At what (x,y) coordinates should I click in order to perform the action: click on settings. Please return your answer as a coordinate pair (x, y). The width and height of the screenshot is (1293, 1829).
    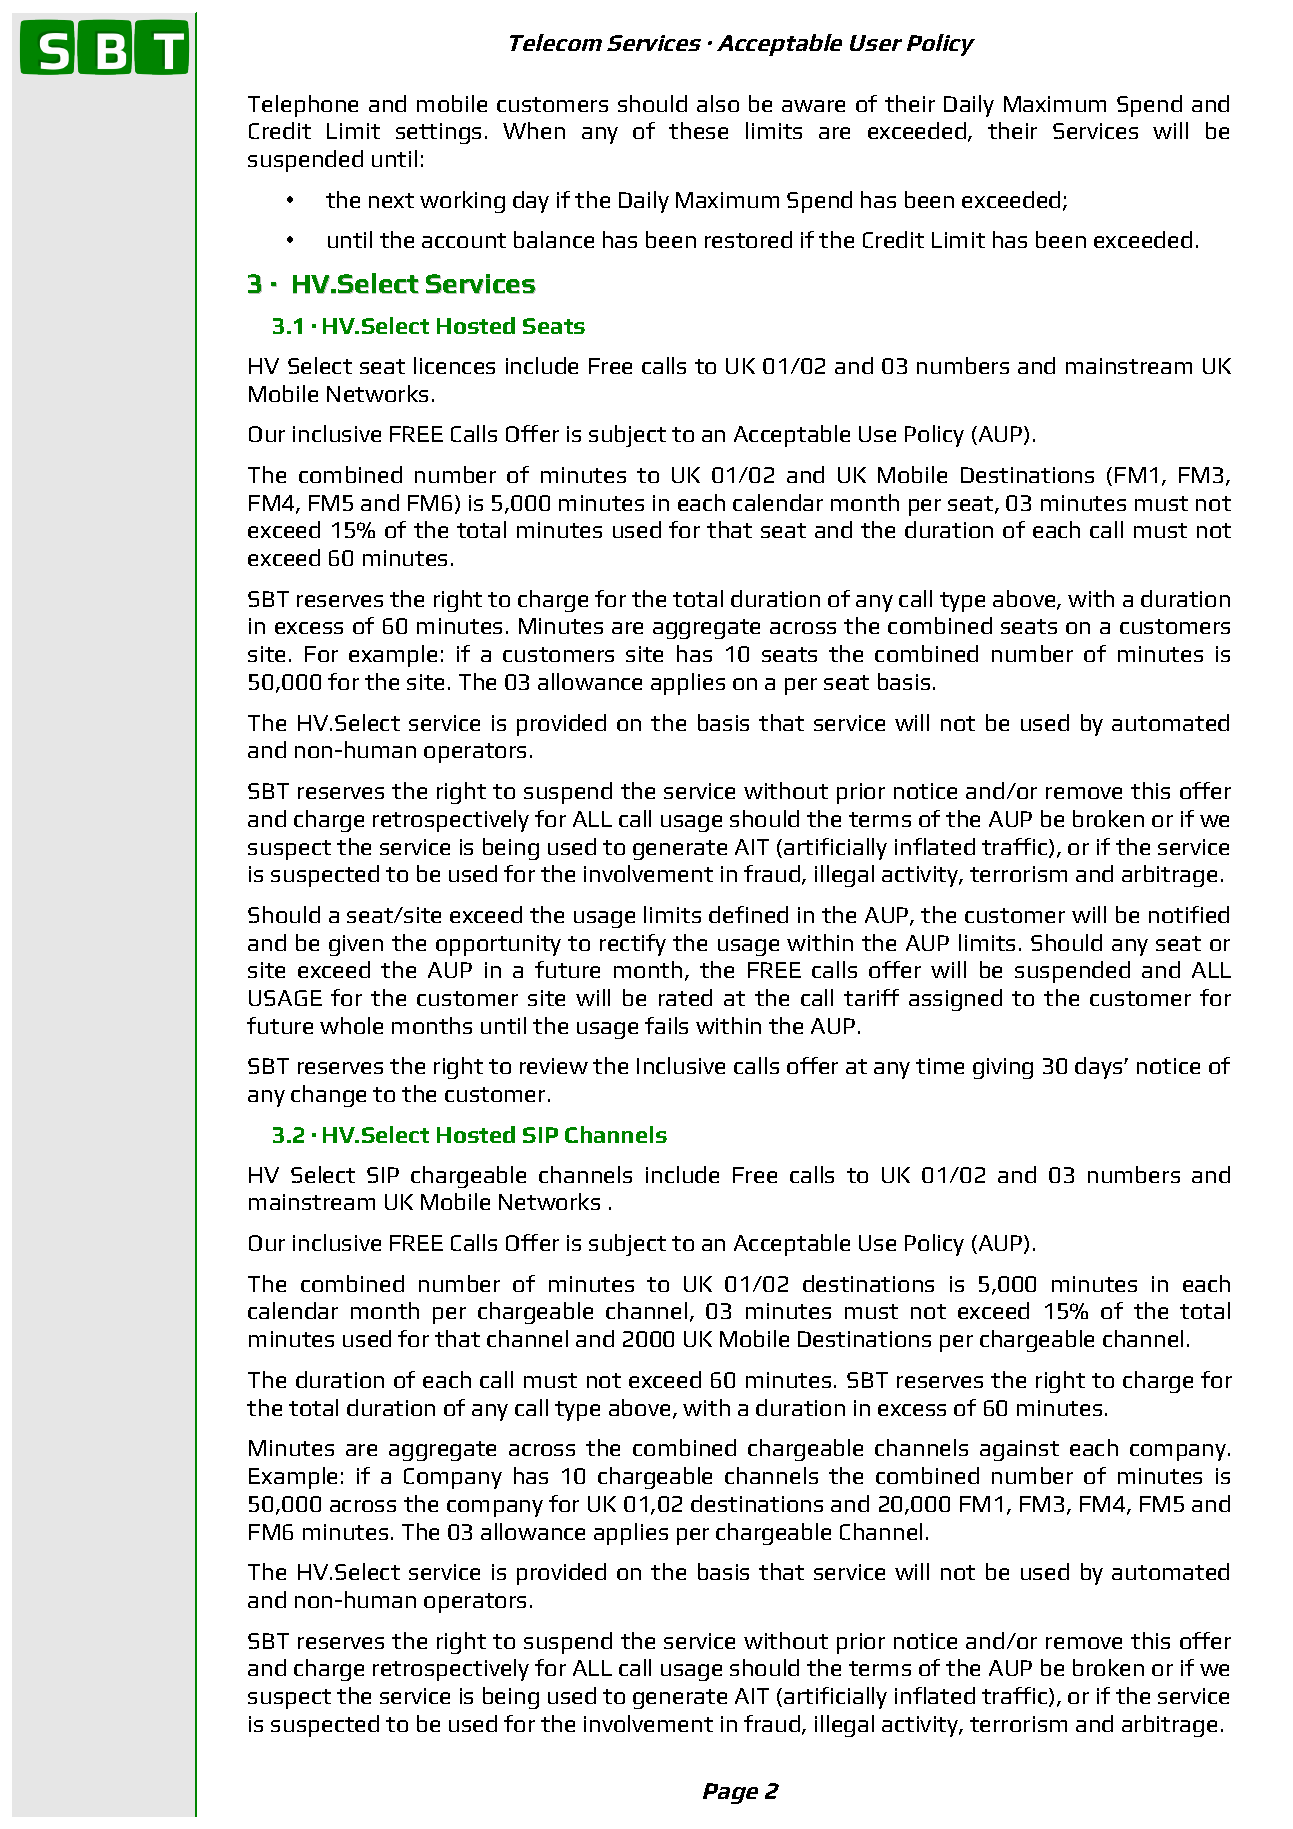
    Looking at the image, I should click on (438, 133).
